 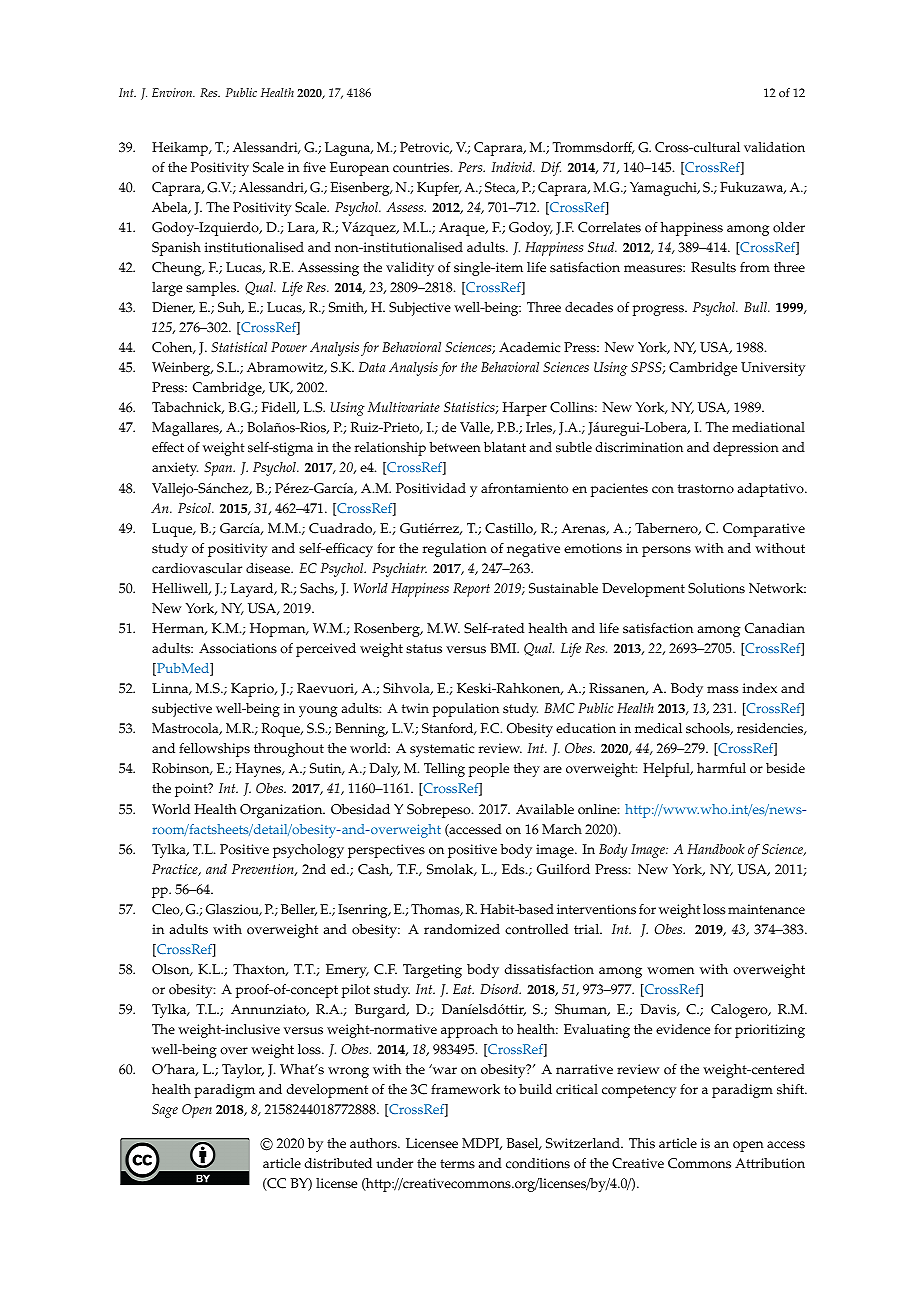 What do you see at coordinates (457, 1164) in the screenshot?
I see `terms` at bounding box center [457, 1164].
